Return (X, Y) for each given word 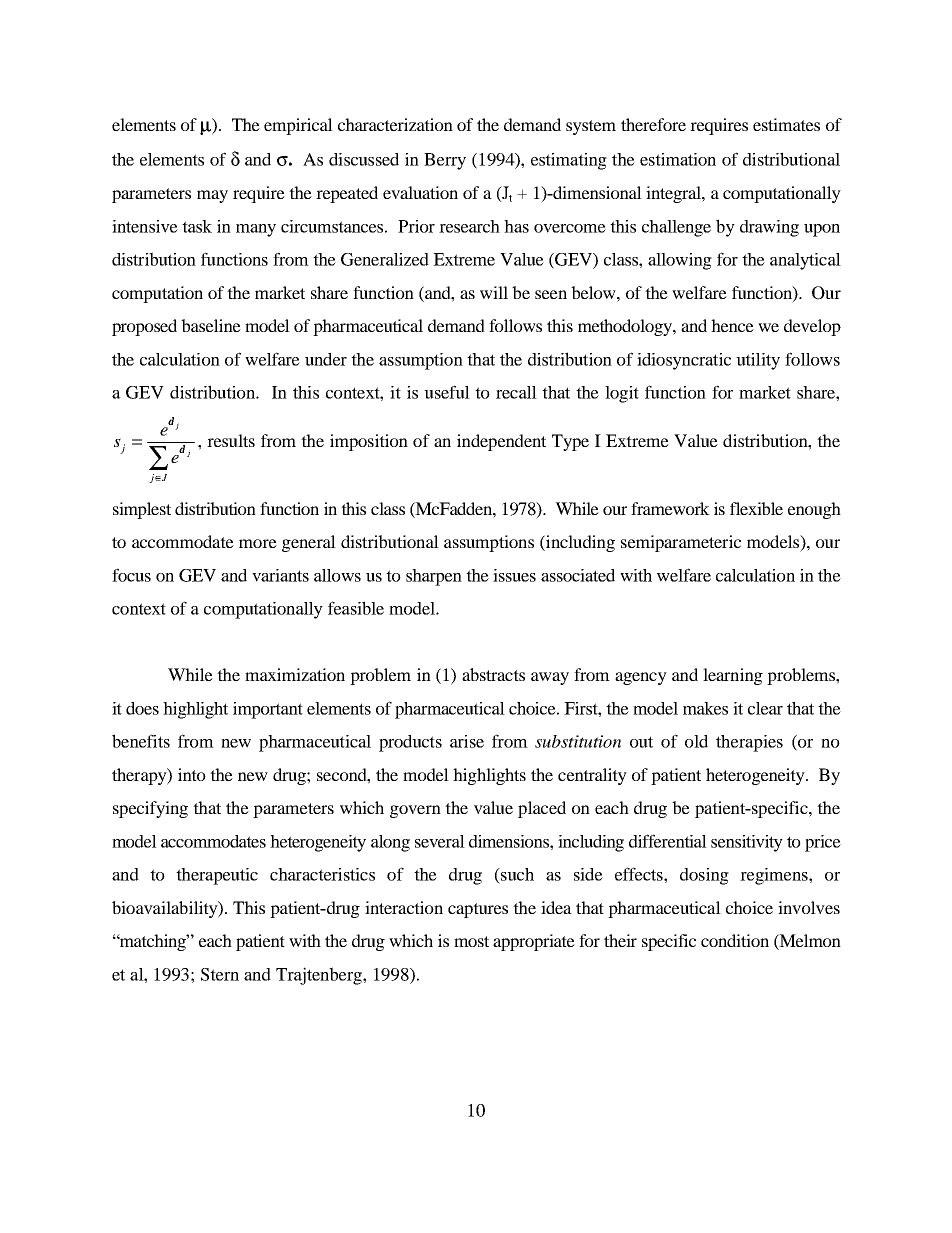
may (212, 196)
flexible (756, 508)
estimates (786, 124)
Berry (445, 161)
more (258, 543)
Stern (220, 974)
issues (514, 575)
